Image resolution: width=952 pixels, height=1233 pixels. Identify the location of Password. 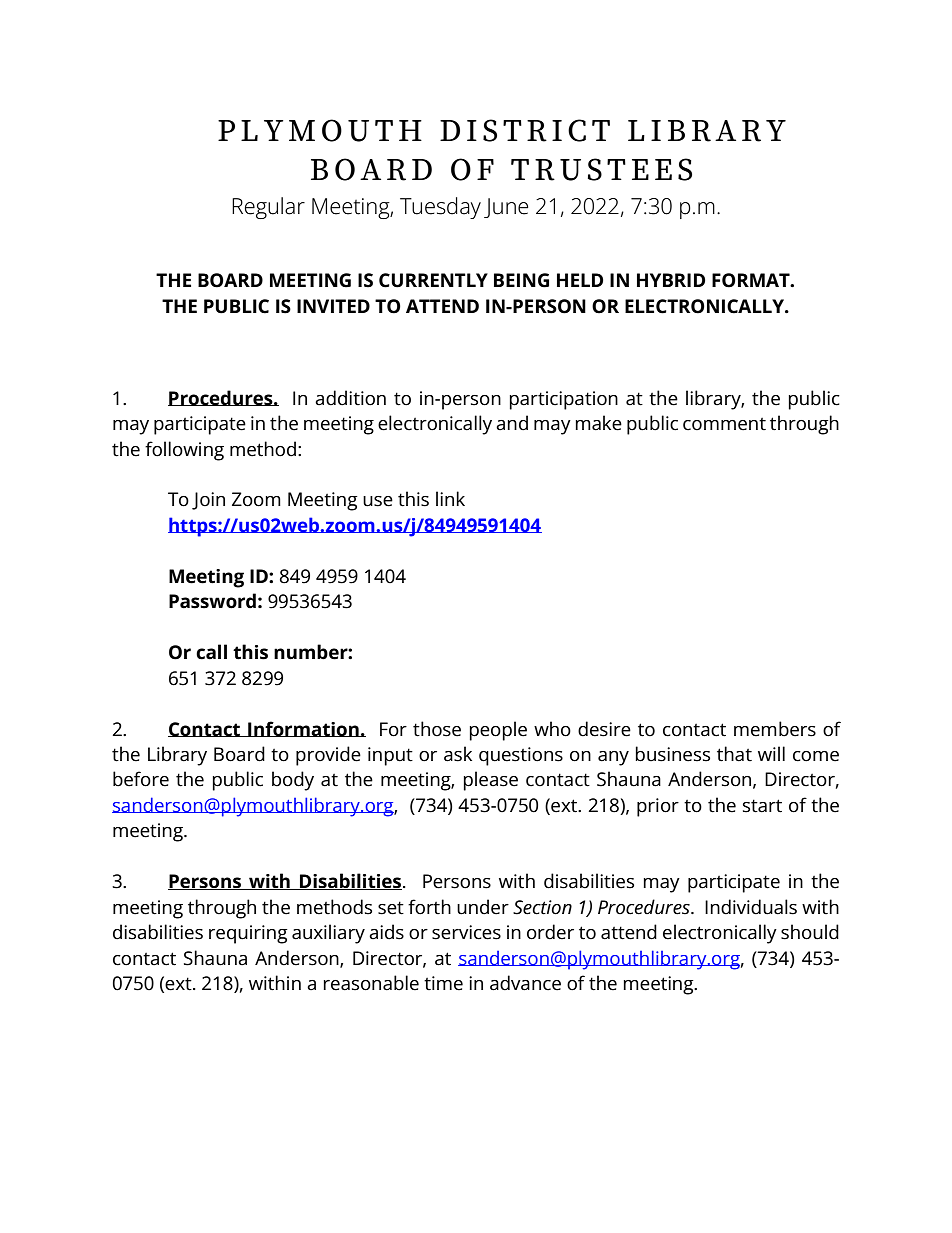
(212, 601).
